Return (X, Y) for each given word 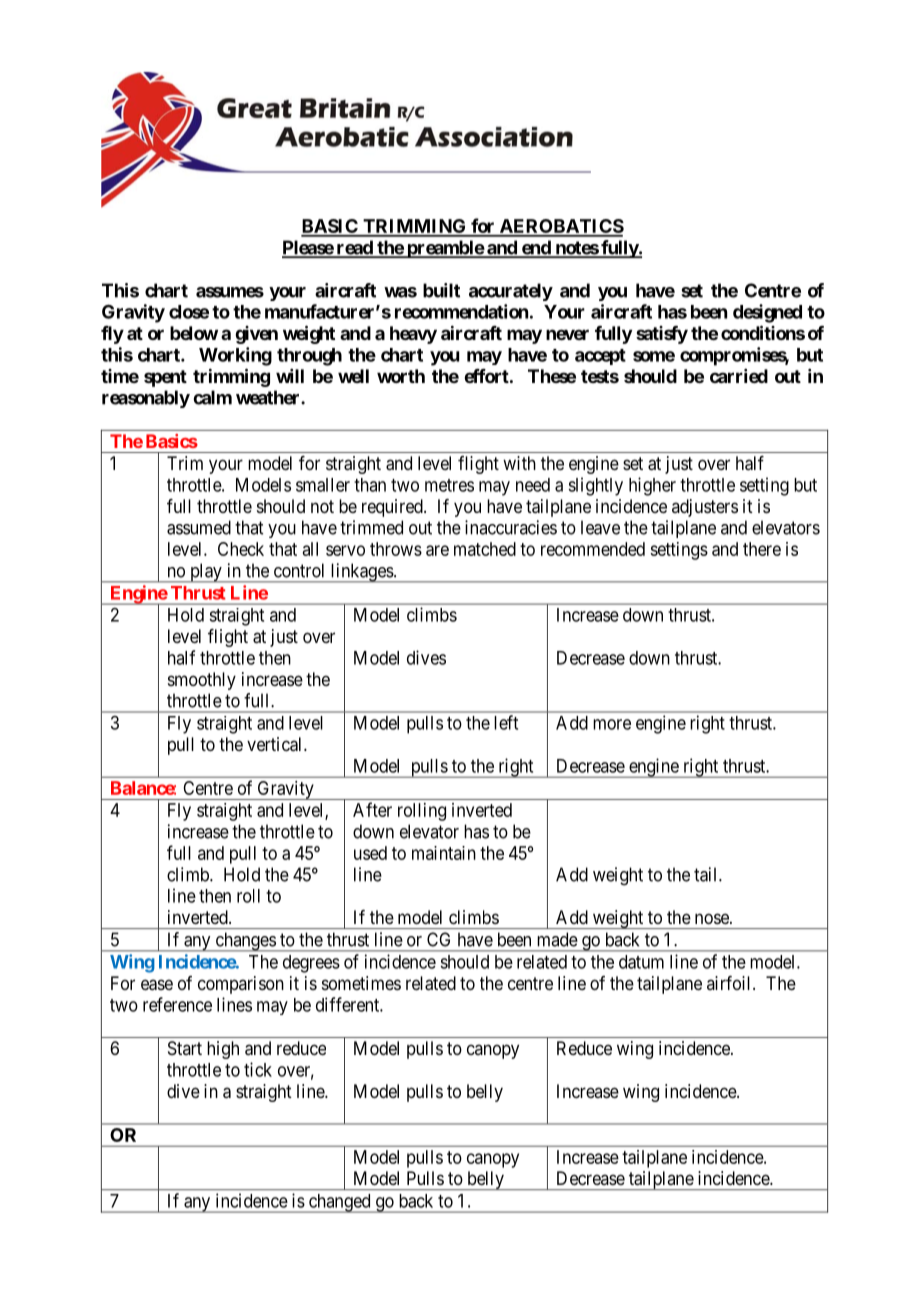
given (256, 335)
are (437, 550)
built (441, 290)
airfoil (730, 983)
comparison (241, 985)
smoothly (202, 681)
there (762, 549)
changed (339, 1203)
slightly (595, 486)
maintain (444, 853)
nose (713, 918)
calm (212, 397)
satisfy (662, 335)
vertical (276, 744)
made (558, 939)
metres (449, 485)
